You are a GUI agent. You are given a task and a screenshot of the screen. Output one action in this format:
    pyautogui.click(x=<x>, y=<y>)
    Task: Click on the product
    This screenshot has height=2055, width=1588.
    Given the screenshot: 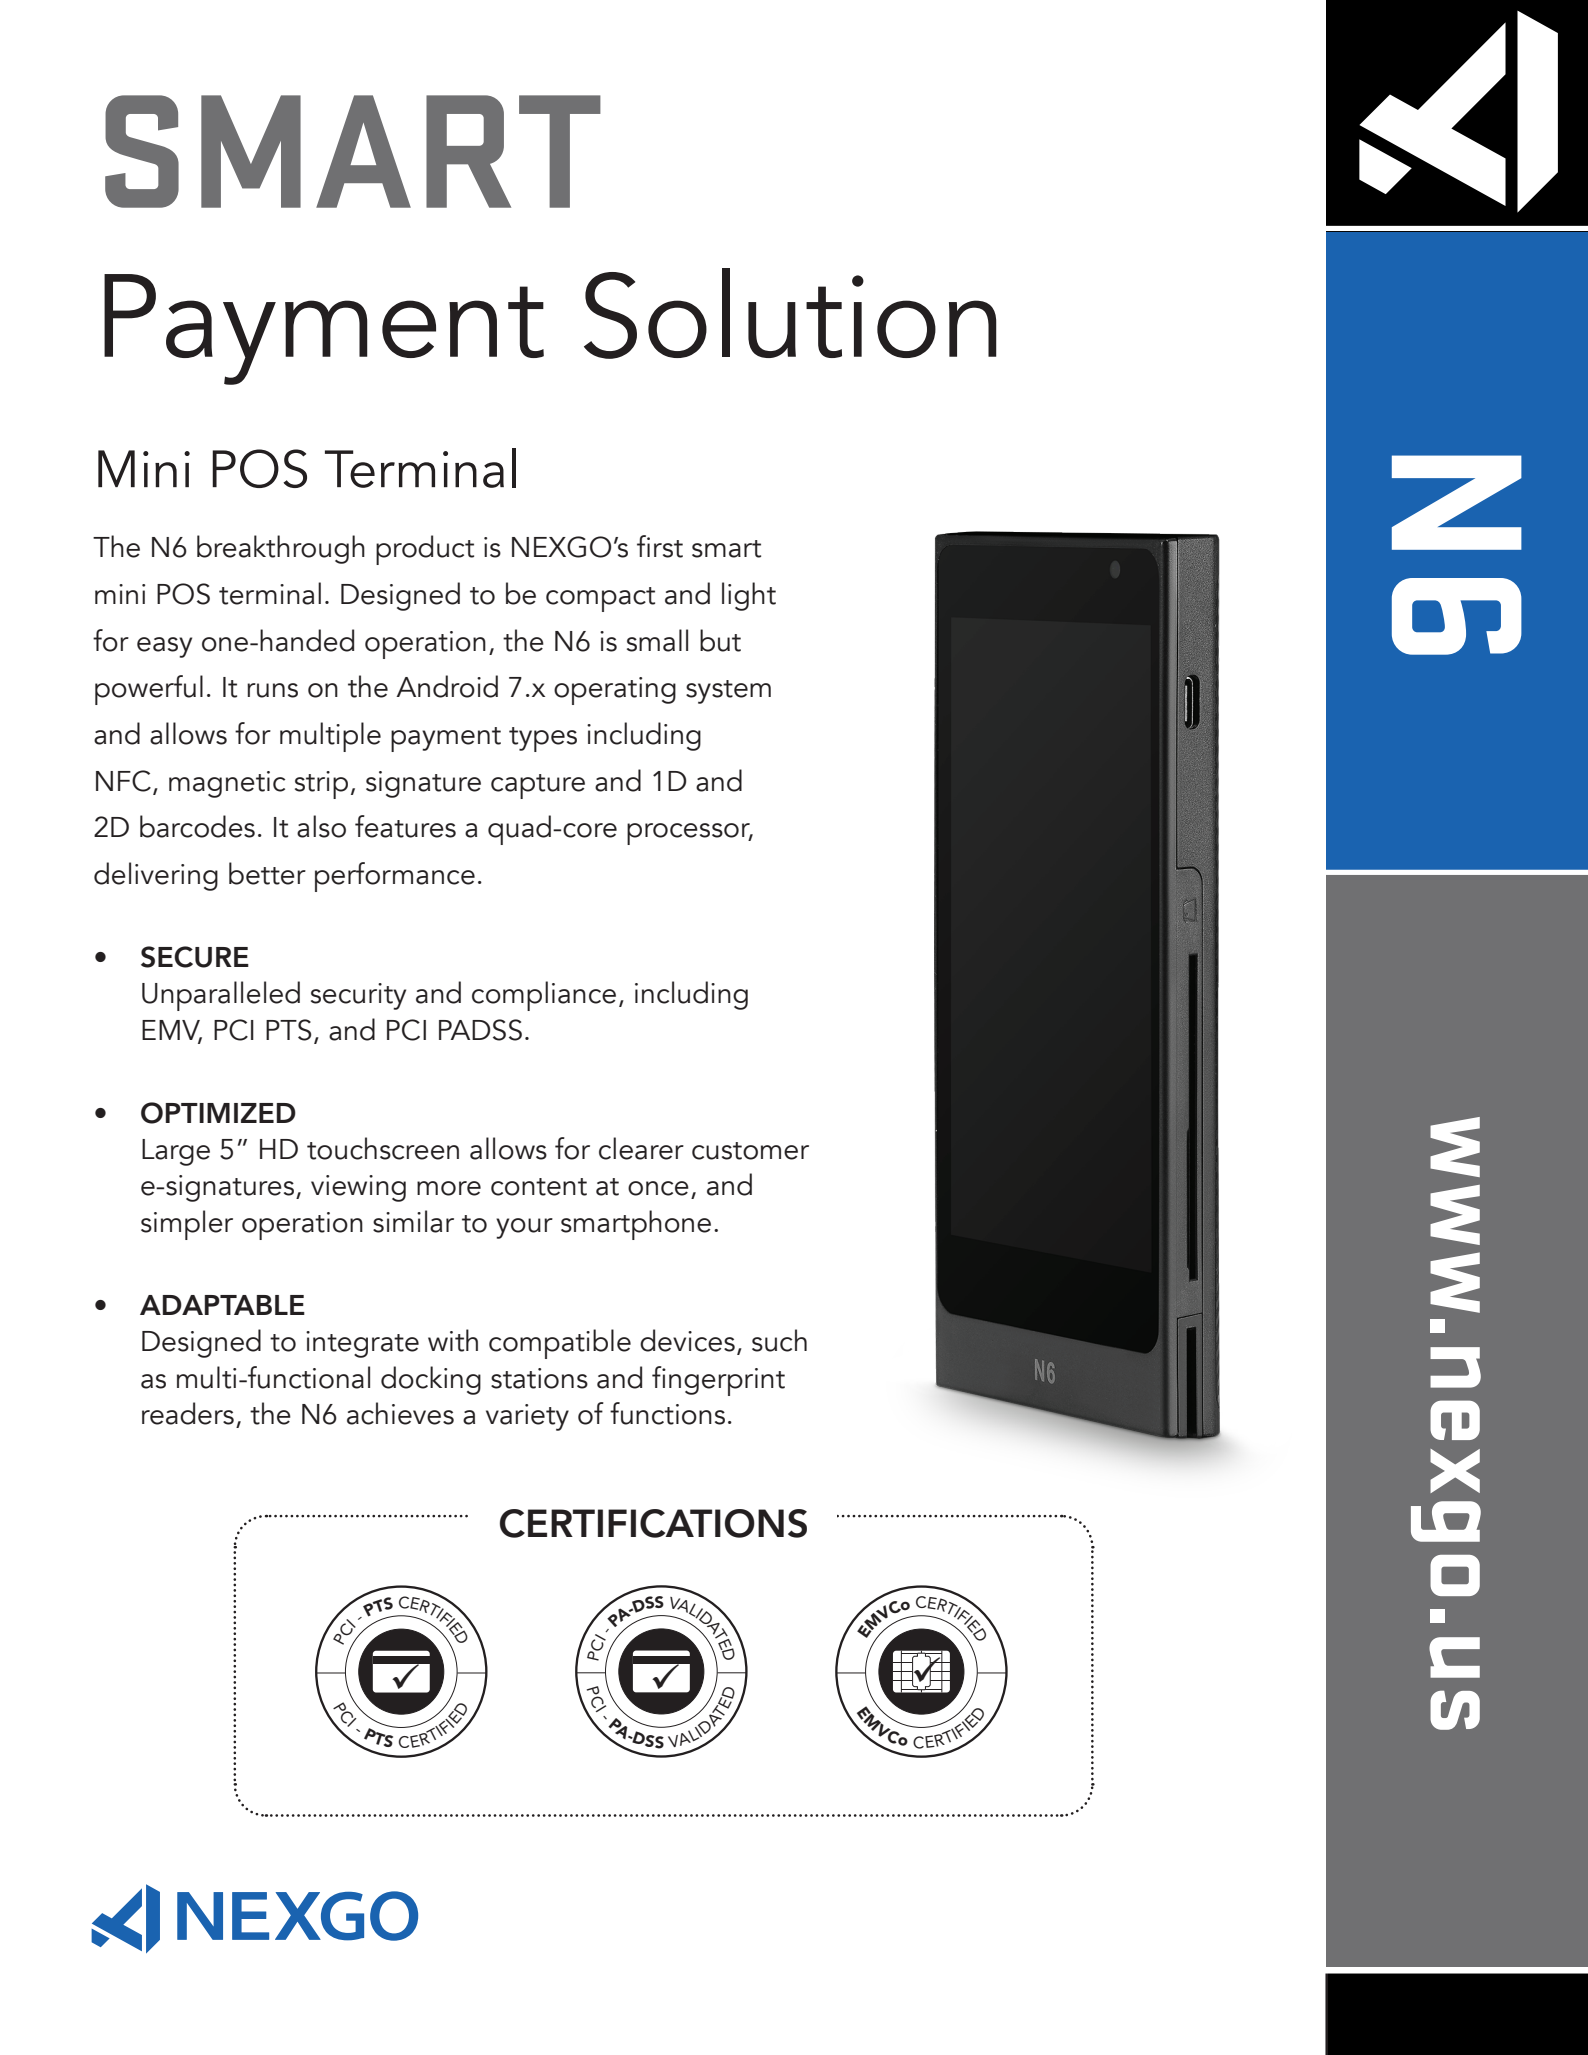 What is the action you would take?
    pyautogui.click(x=425, y=550)
